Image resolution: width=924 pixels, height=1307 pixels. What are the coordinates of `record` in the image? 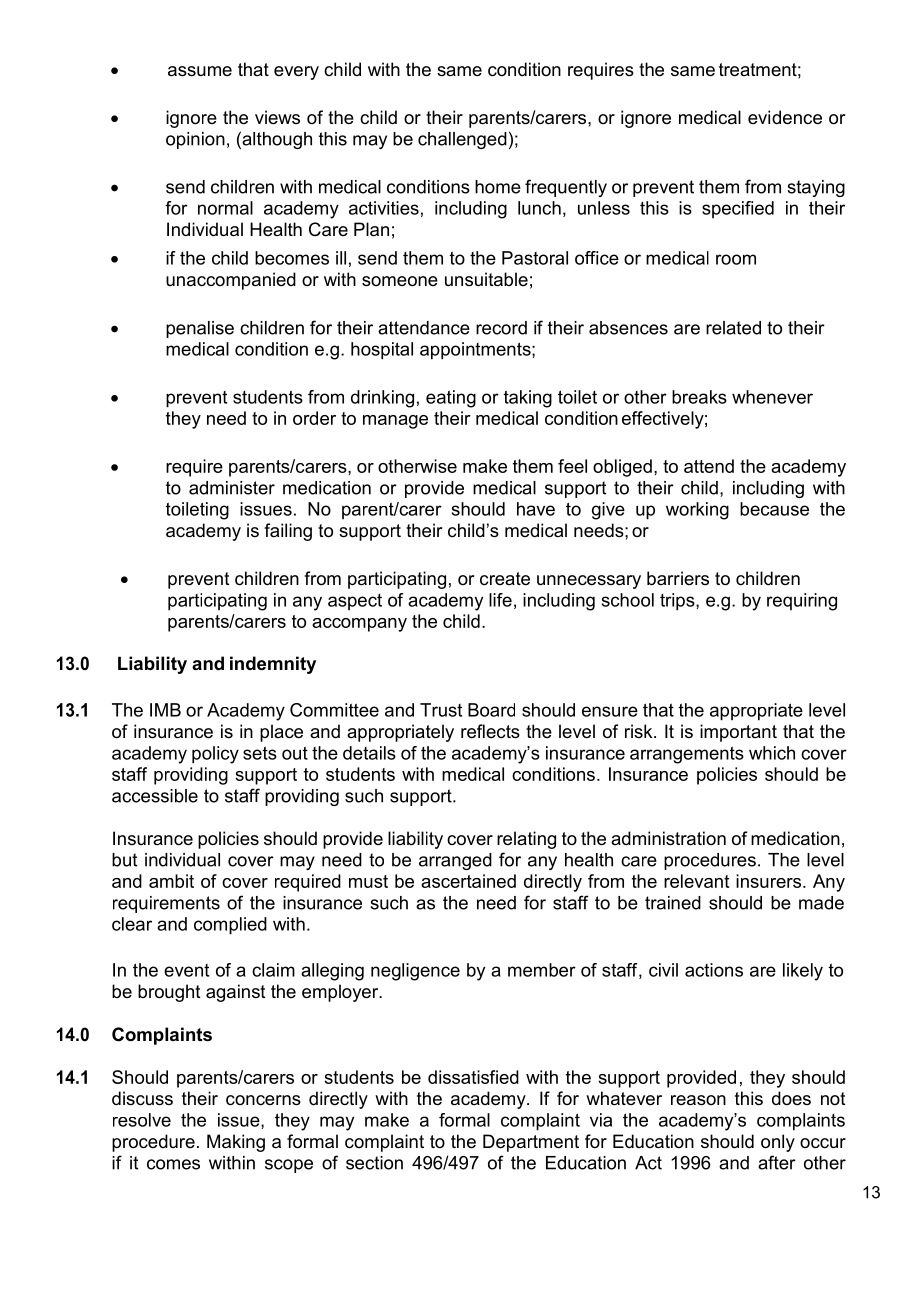 It's located at (501, 328).
